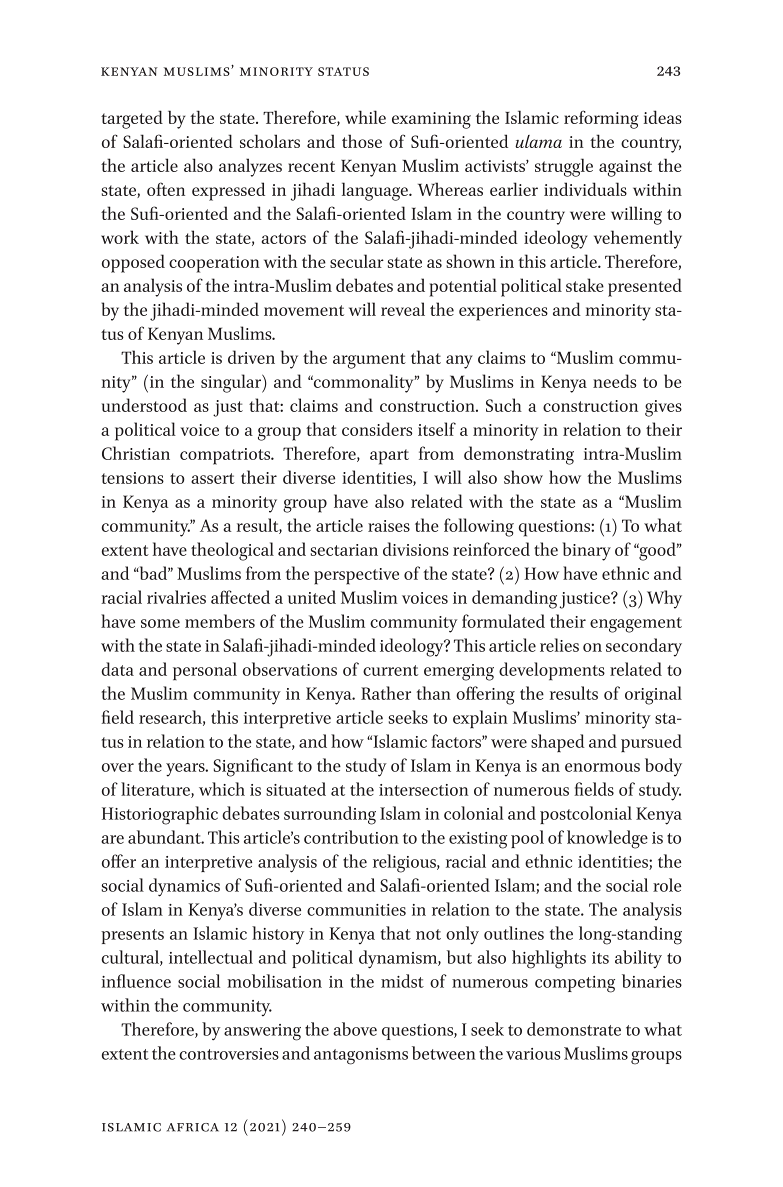 This document has height=1187, width=783. What do you see at coordinates (574, 1029) in the document?
I see `demonstrate` at bounding box center [574, 1029].
